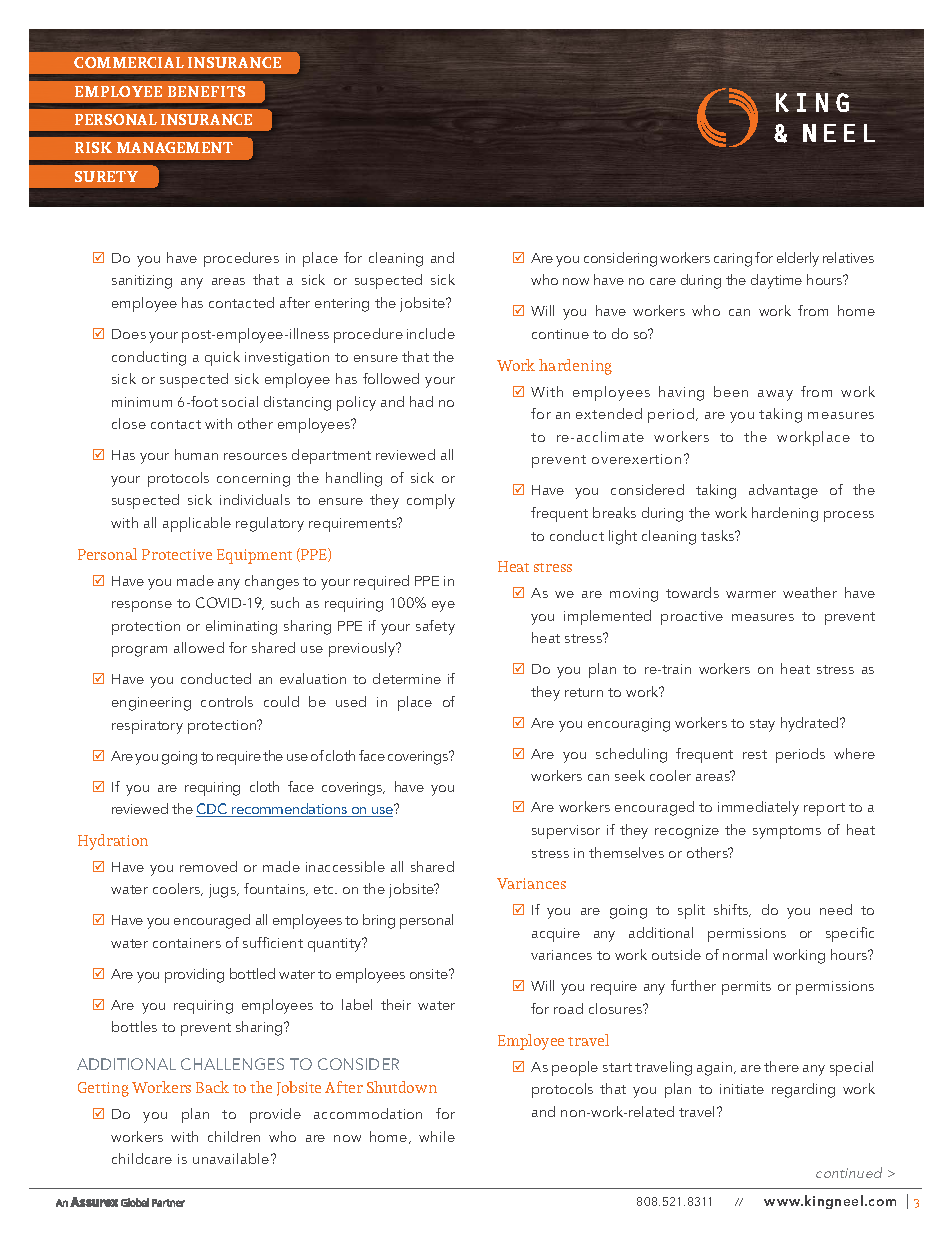  I want to click on human, so click(196, 454).
